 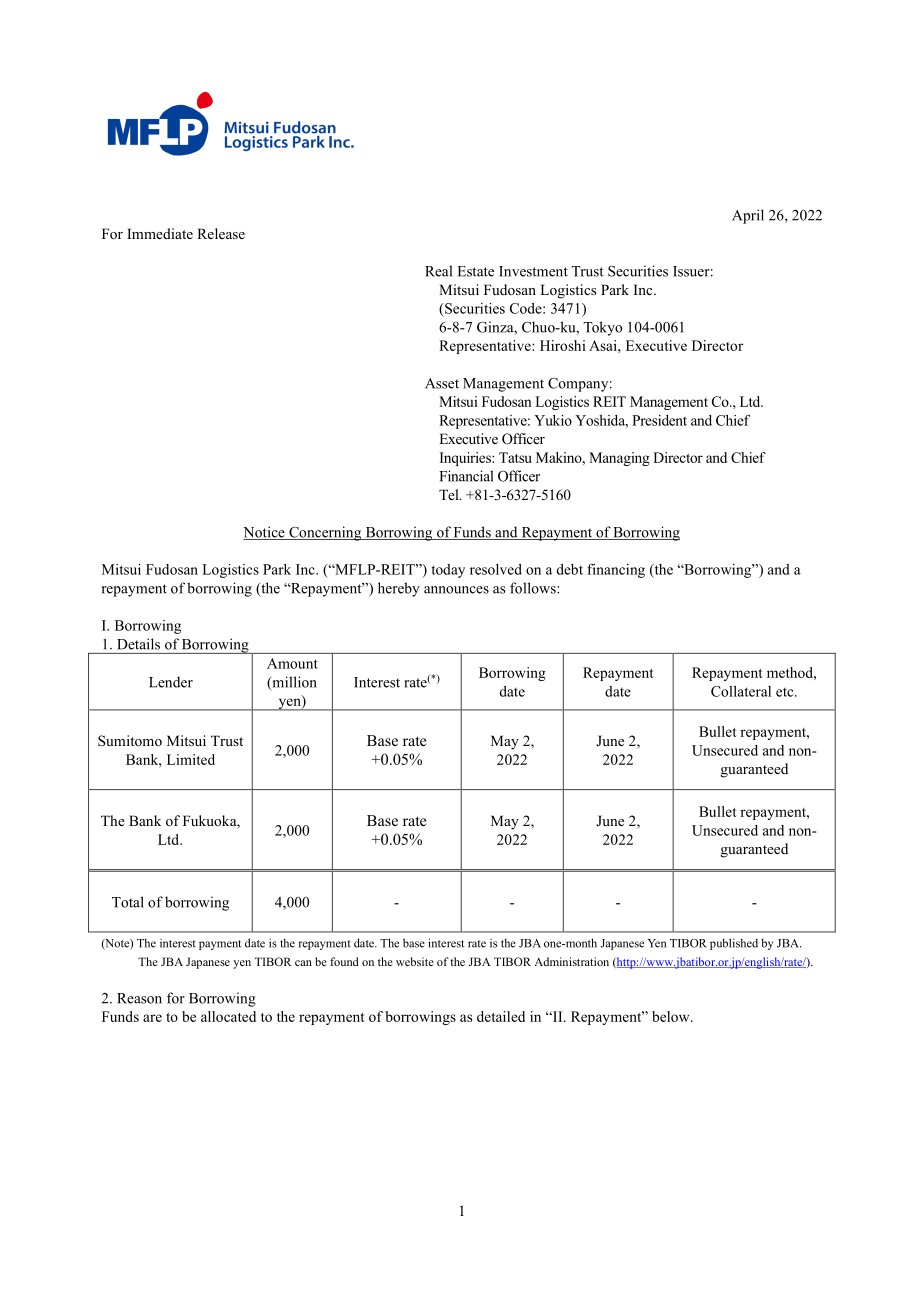 I want to click on announces, so click(x=456, y=590).
